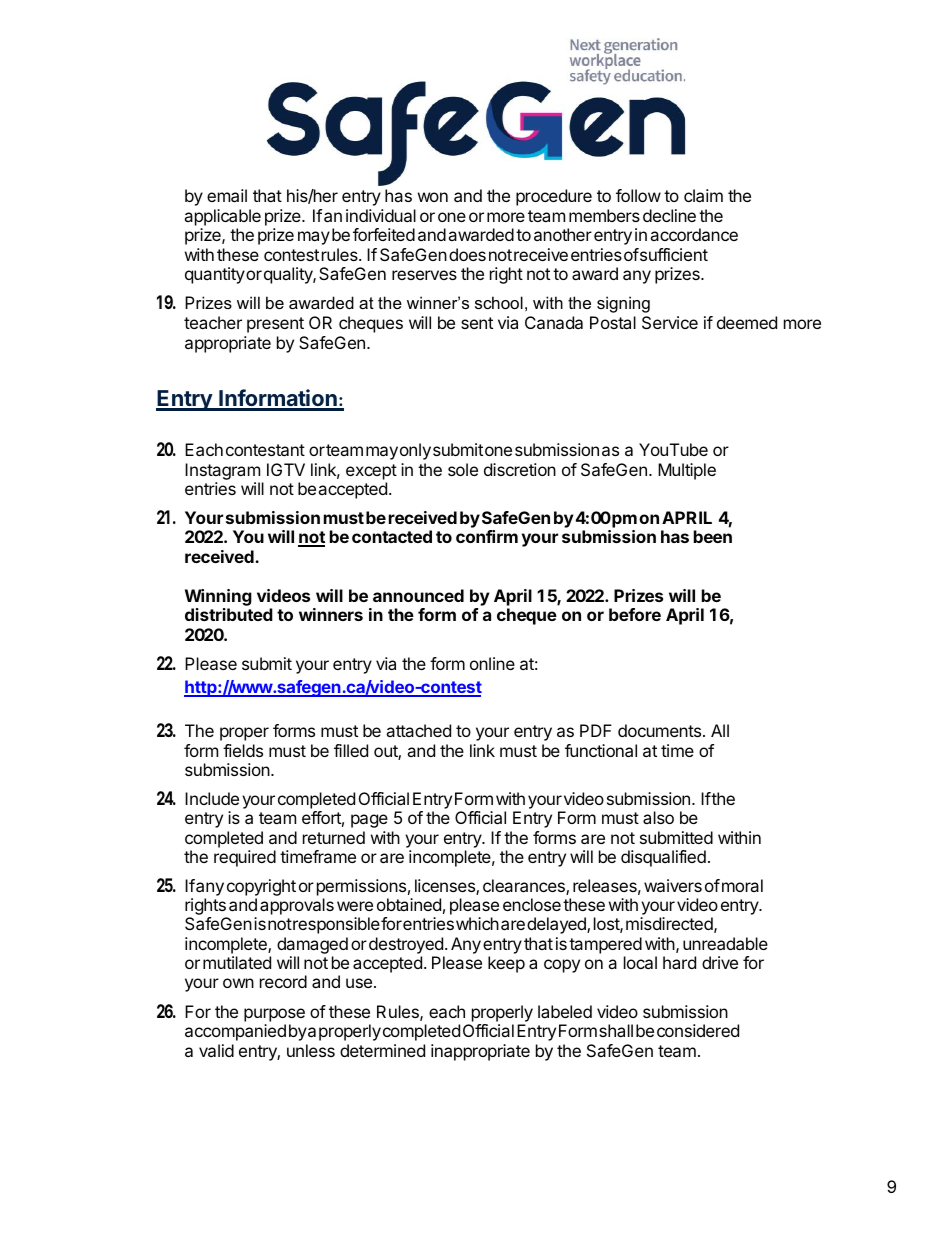 This screenshot has width=952, height=1233. I want to click on purpose, so click(274, 1015).
